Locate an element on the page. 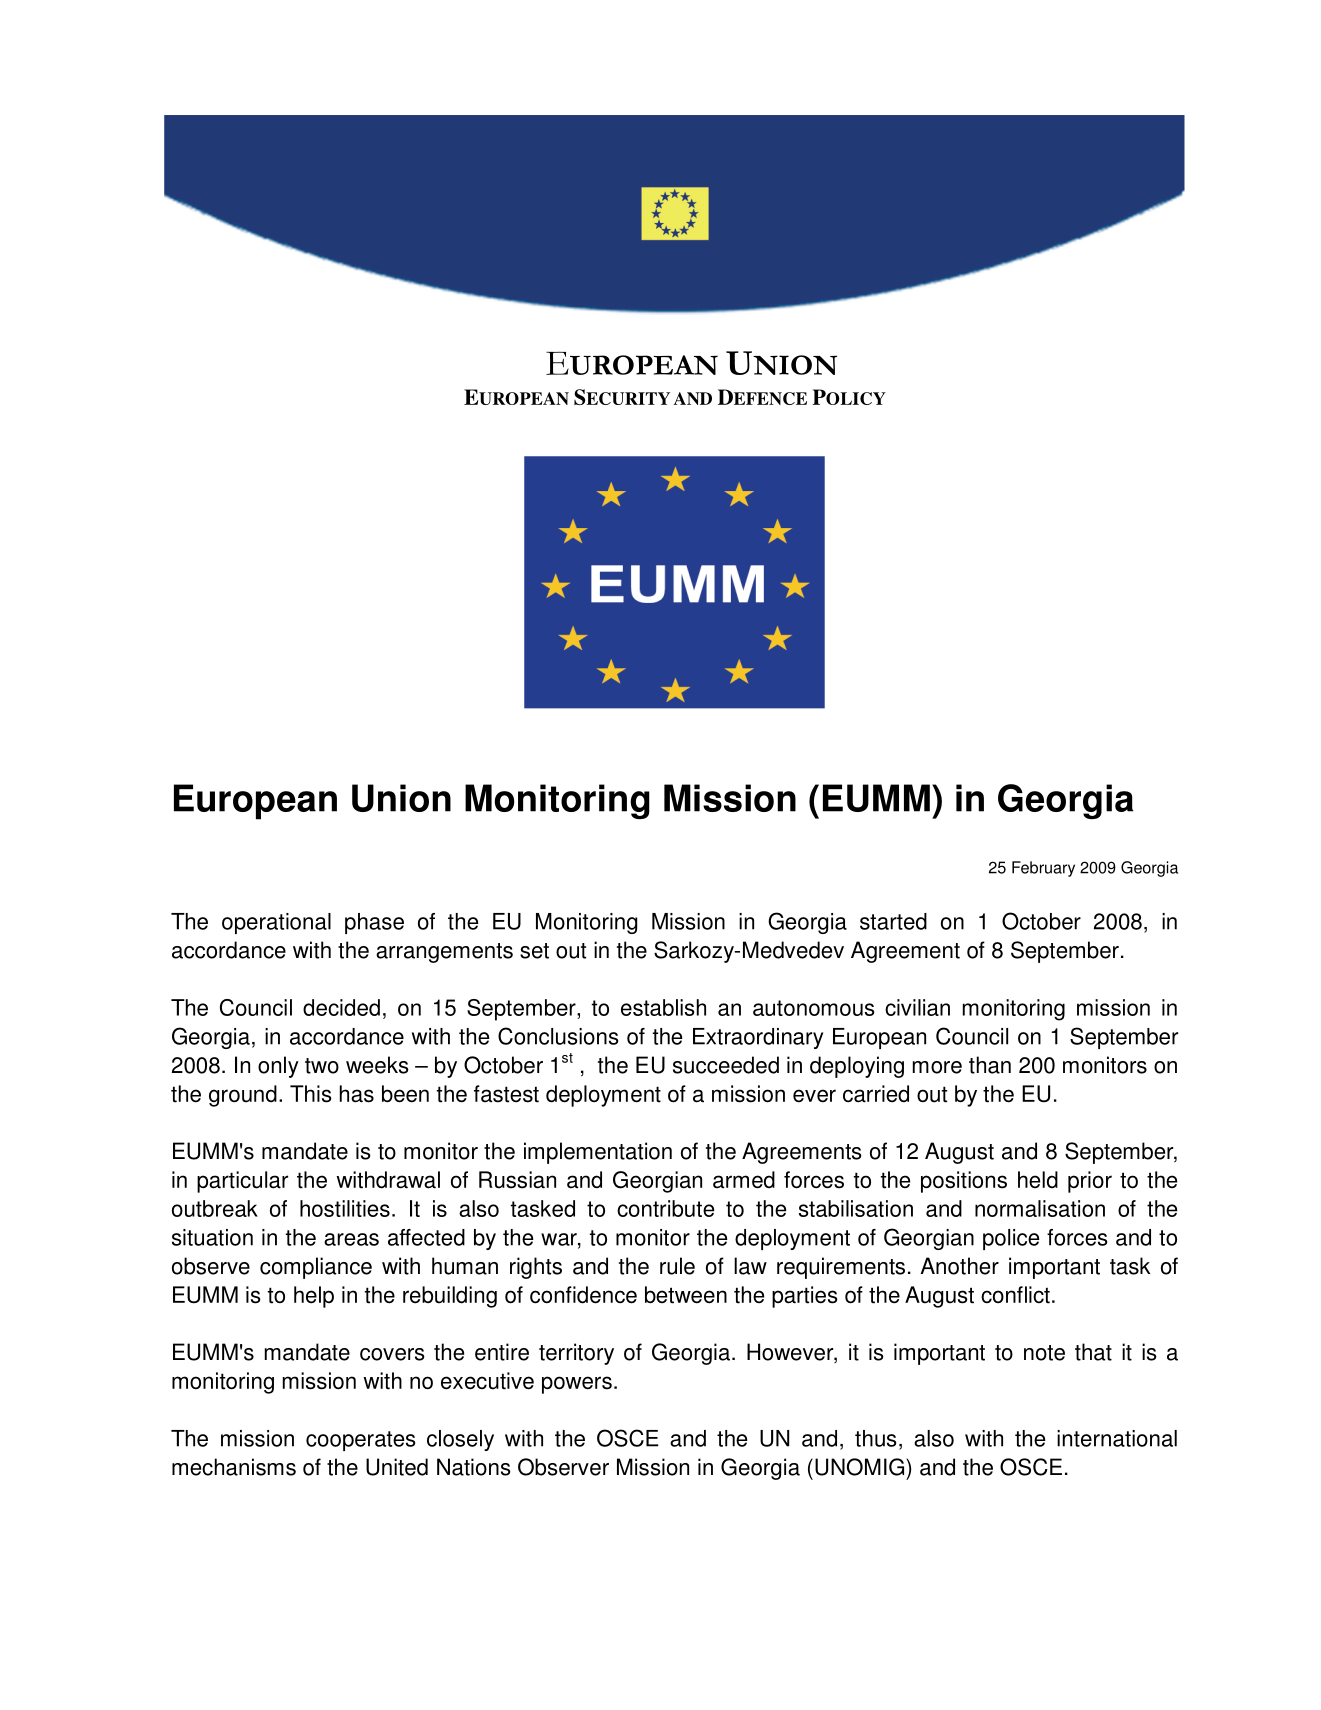 This document has width=1321, height=1710. operational is located at coordinates (276, 923).
